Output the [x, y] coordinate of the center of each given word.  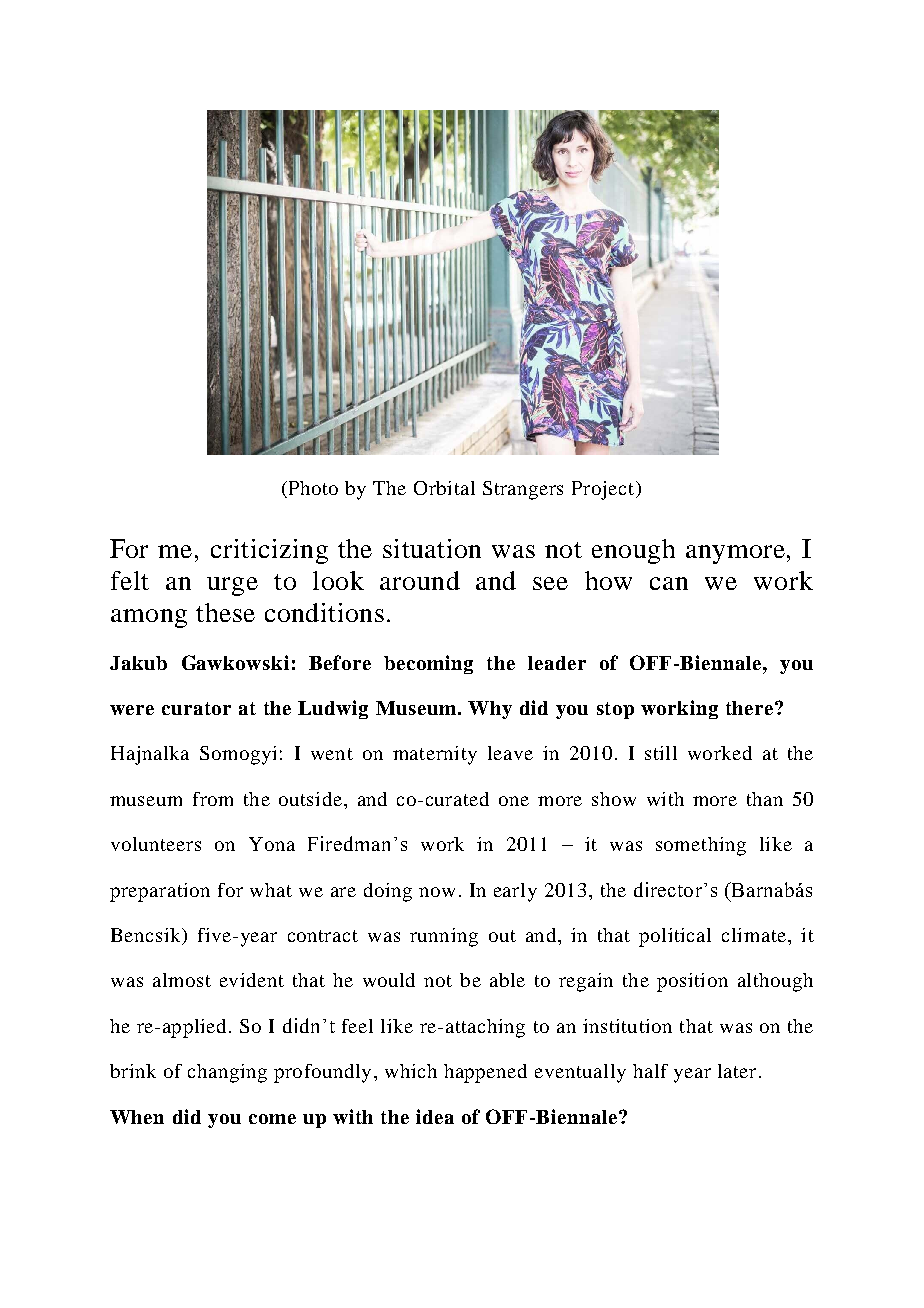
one [514, 801]
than [765, 799]
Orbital [444, 488]
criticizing [269, 551]
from [213, 799]
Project [604, 490]
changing [227, 1073]
